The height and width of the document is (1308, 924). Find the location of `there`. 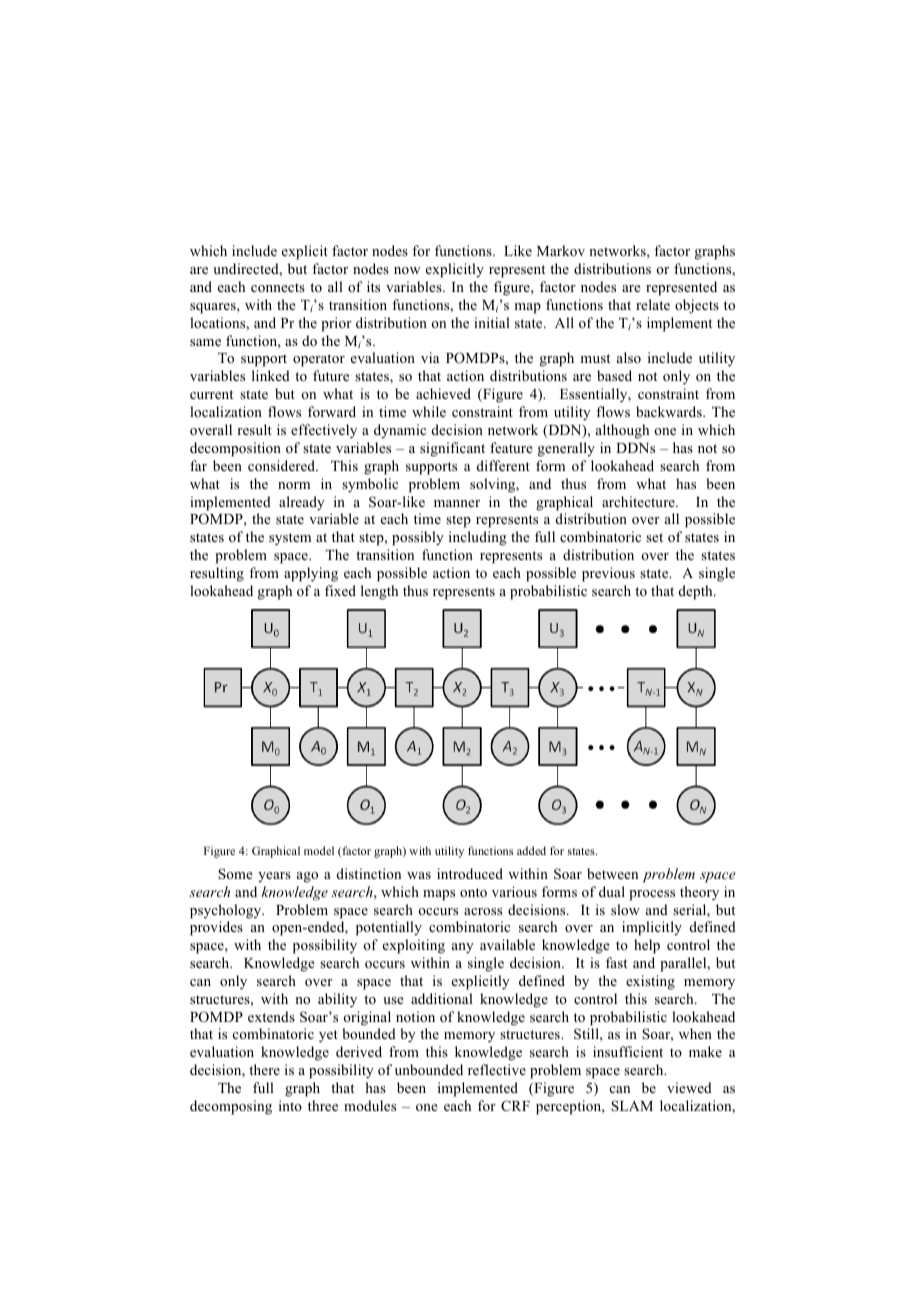

there is located at coordinates (264, 1069).
